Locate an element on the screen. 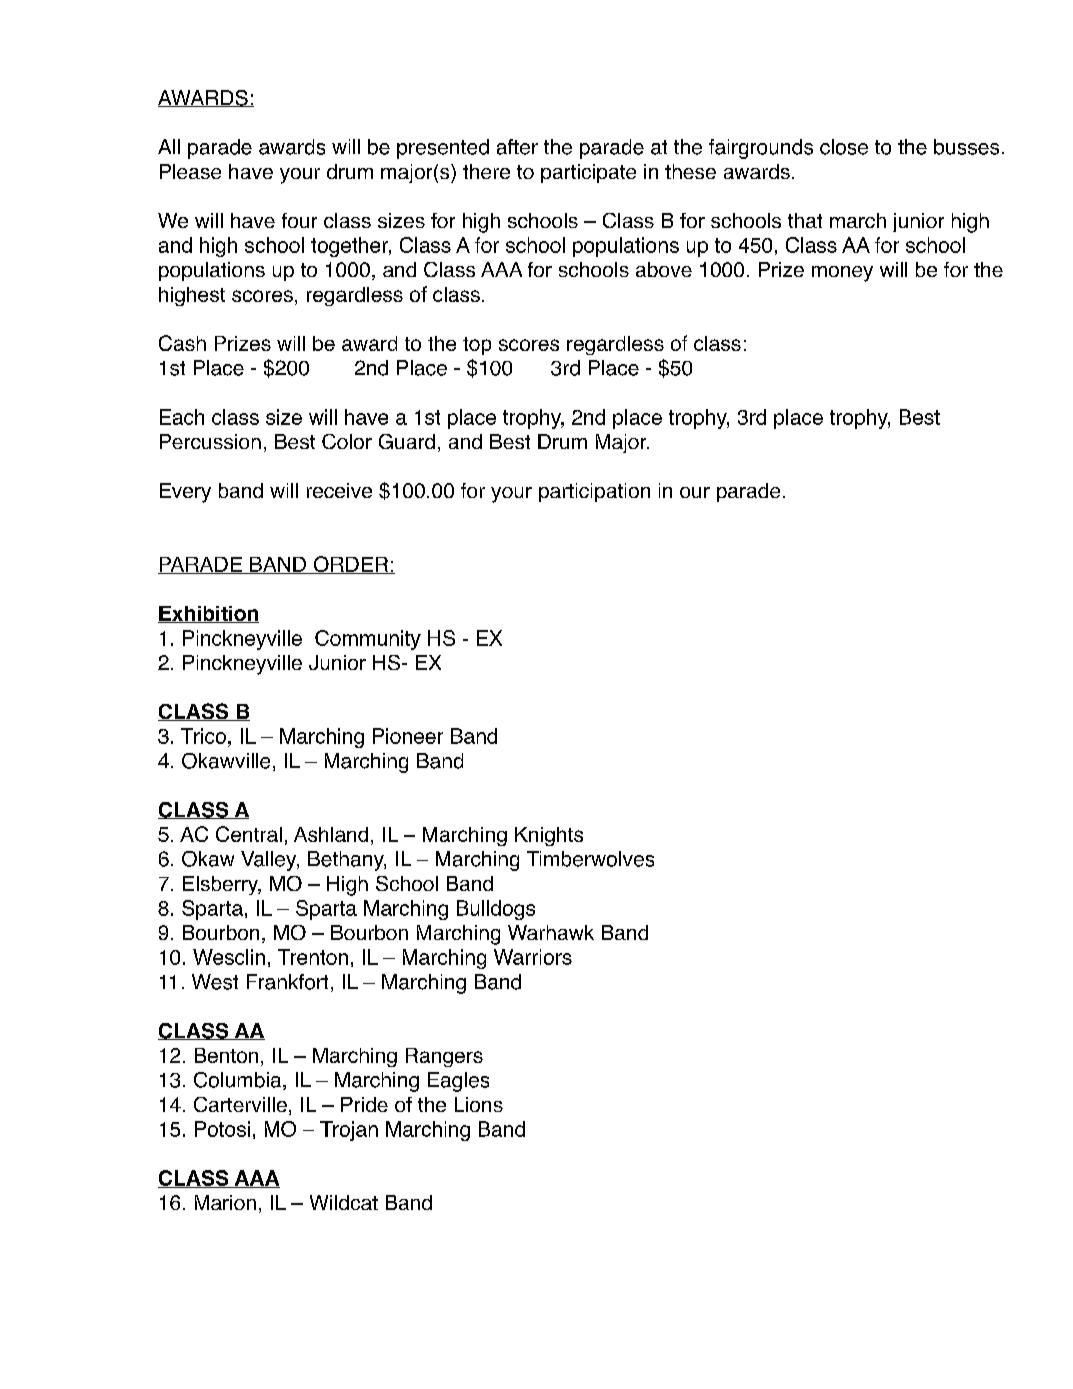 The height and width of the screenshot is (1389, 1073). Warriors is located at coordinates (533, 957).
